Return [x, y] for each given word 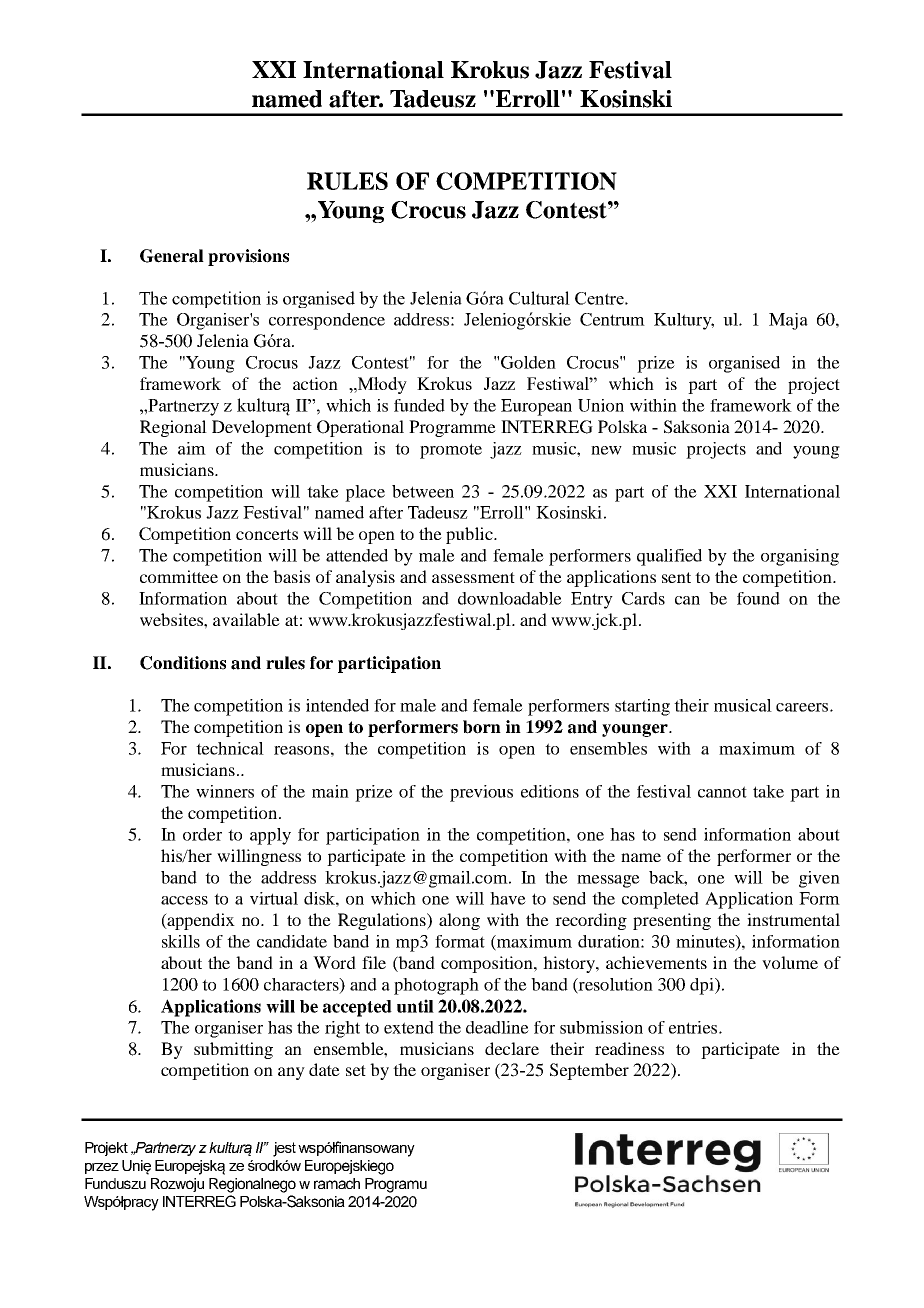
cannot [722, 792]
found [758, 598]
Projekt [106, 1149]
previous [481, 793]
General [172, 256]
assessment [473, 577]
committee [179, 576]
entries [694, 1027]
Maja [788, 321]
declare [512, 1048]
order [202, 834]
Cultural [539, 298]
